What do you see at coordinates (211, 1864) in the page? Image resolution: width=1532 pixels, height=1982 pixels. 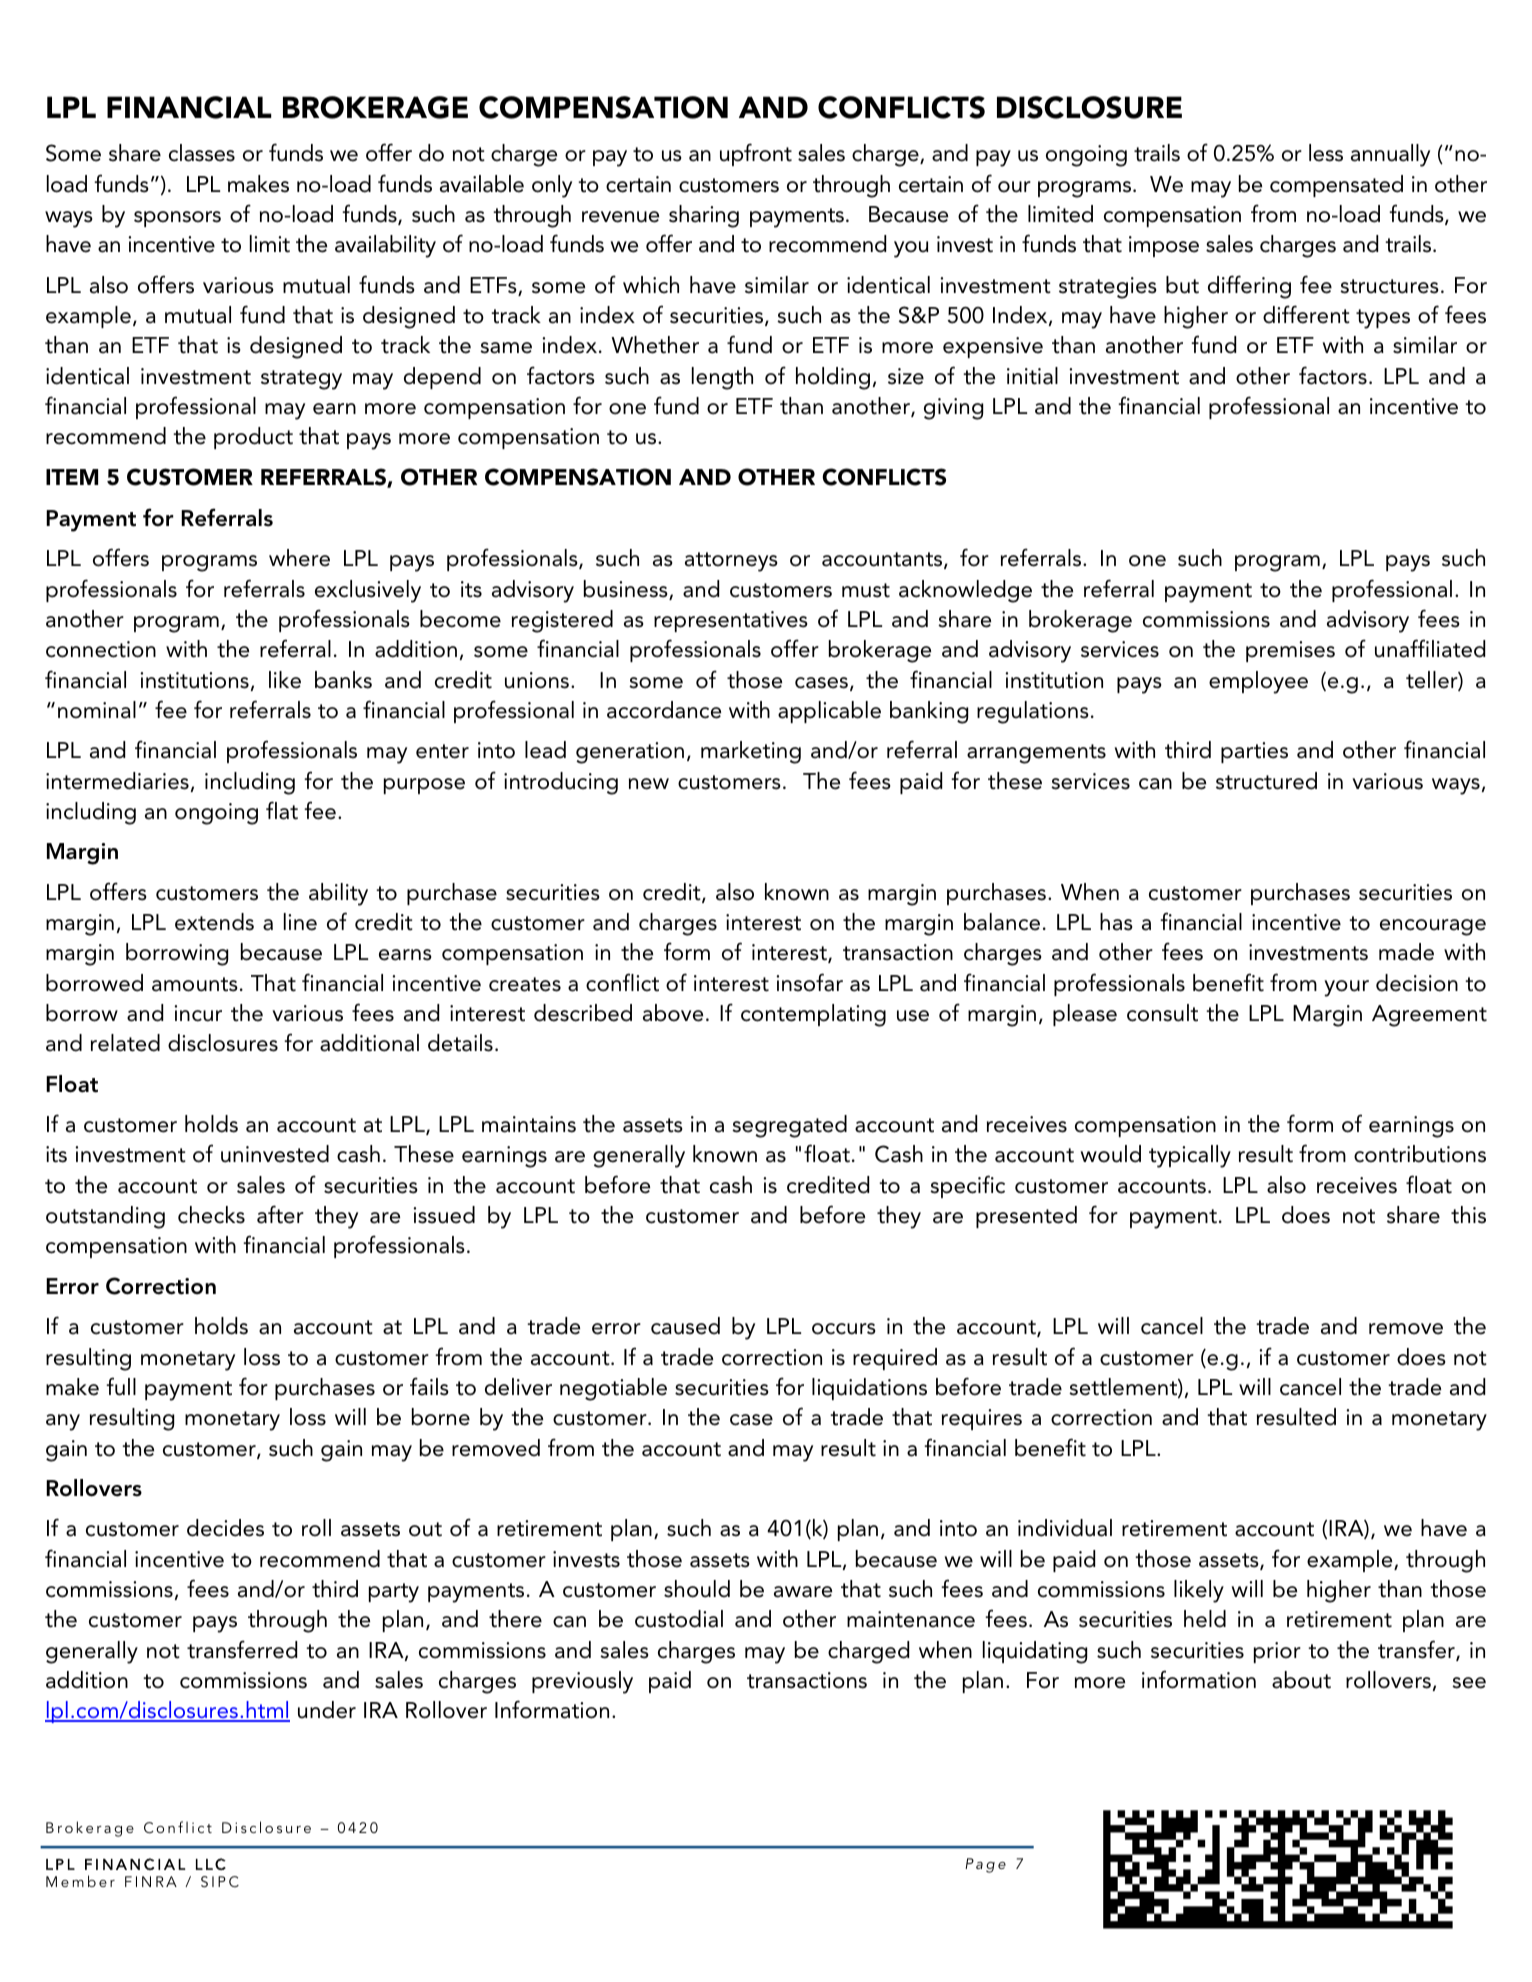 I see `LLC` at bounding box center [211, 1864].
